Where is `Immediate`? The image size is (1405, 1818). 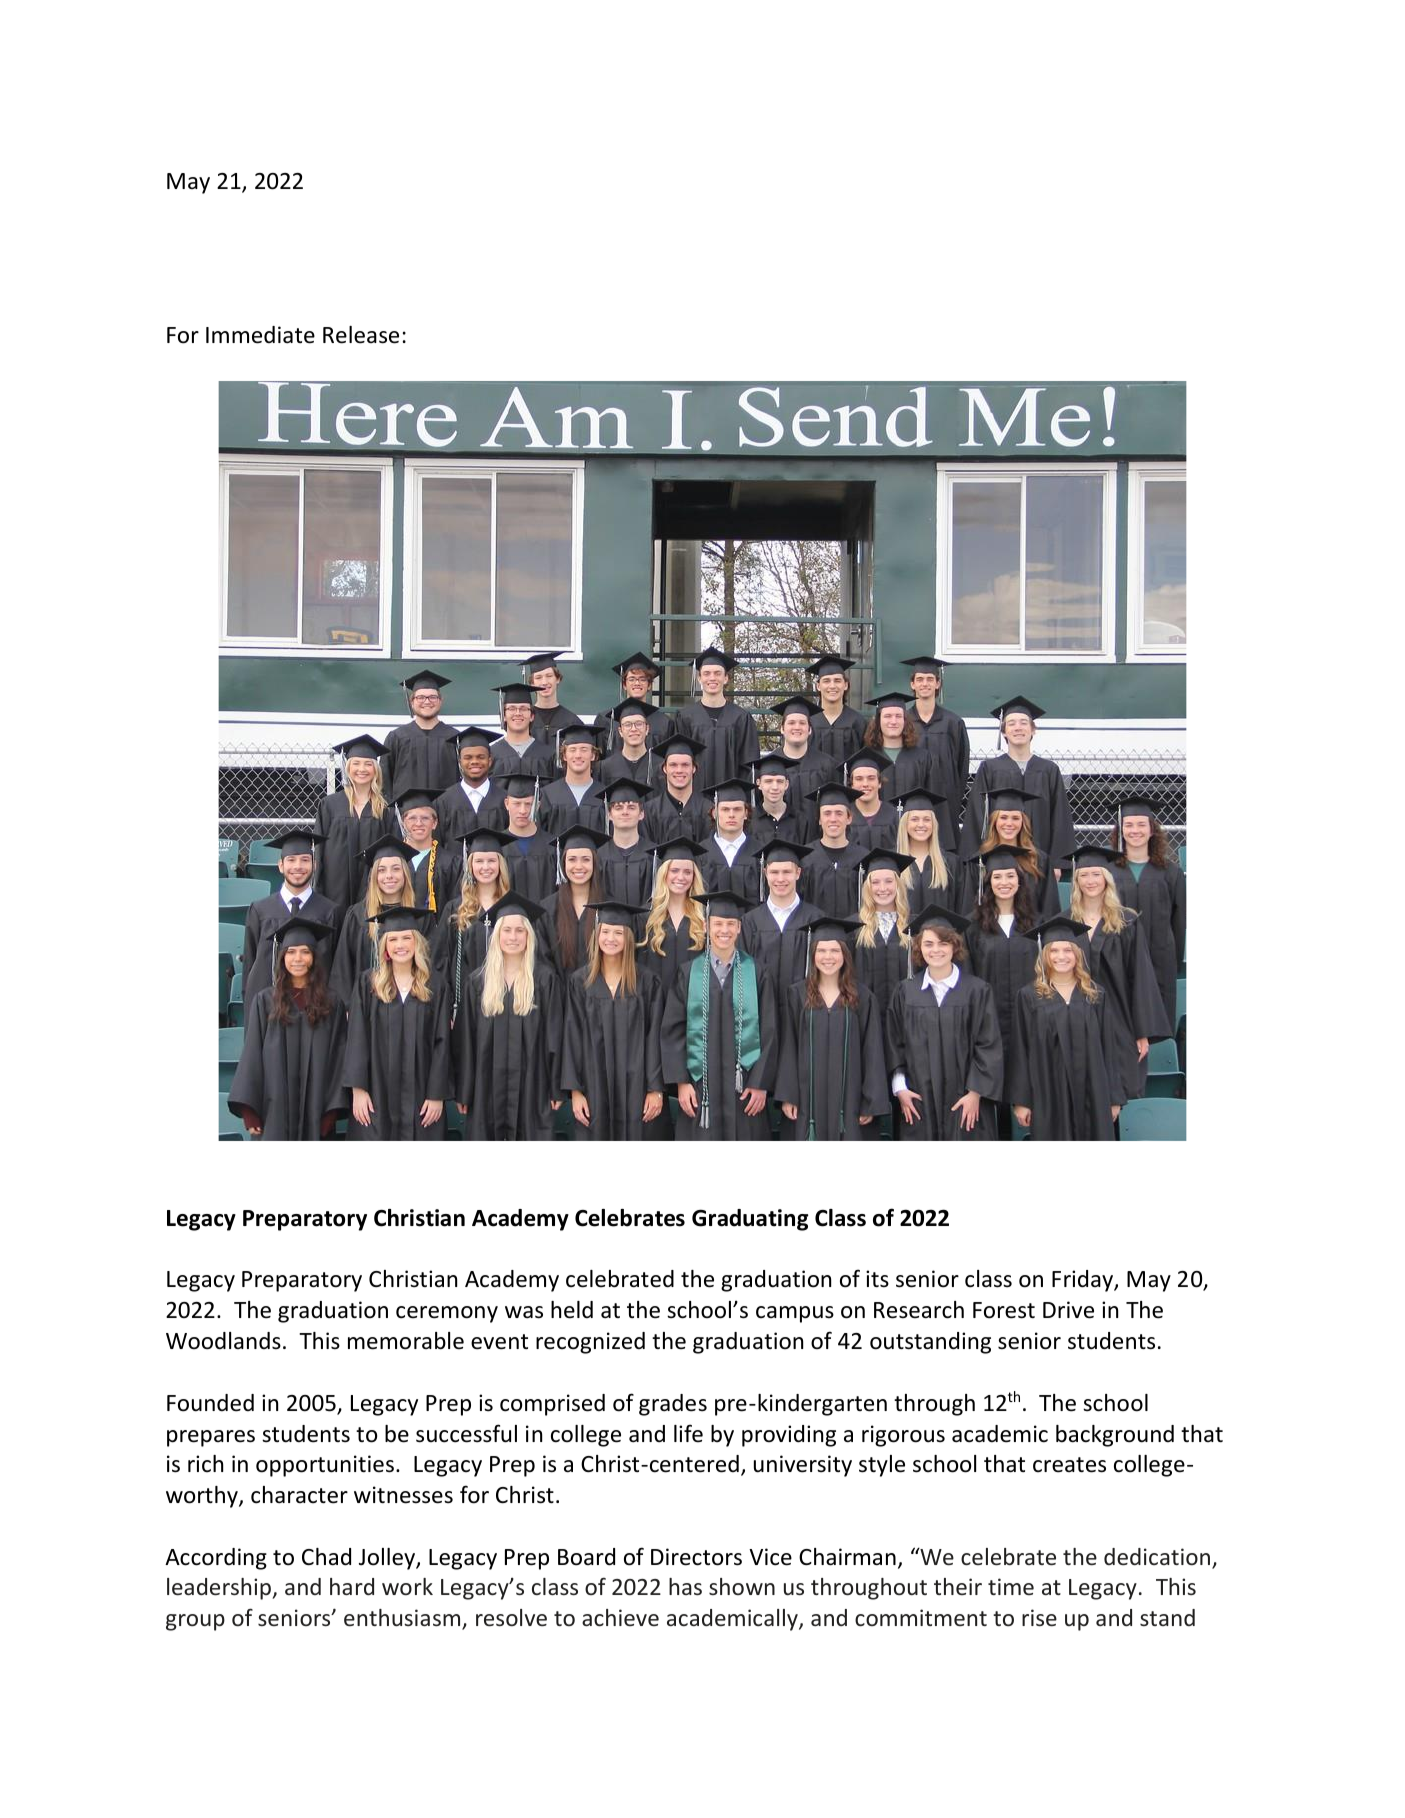 Immediate is located at coordinates (260, 335).
